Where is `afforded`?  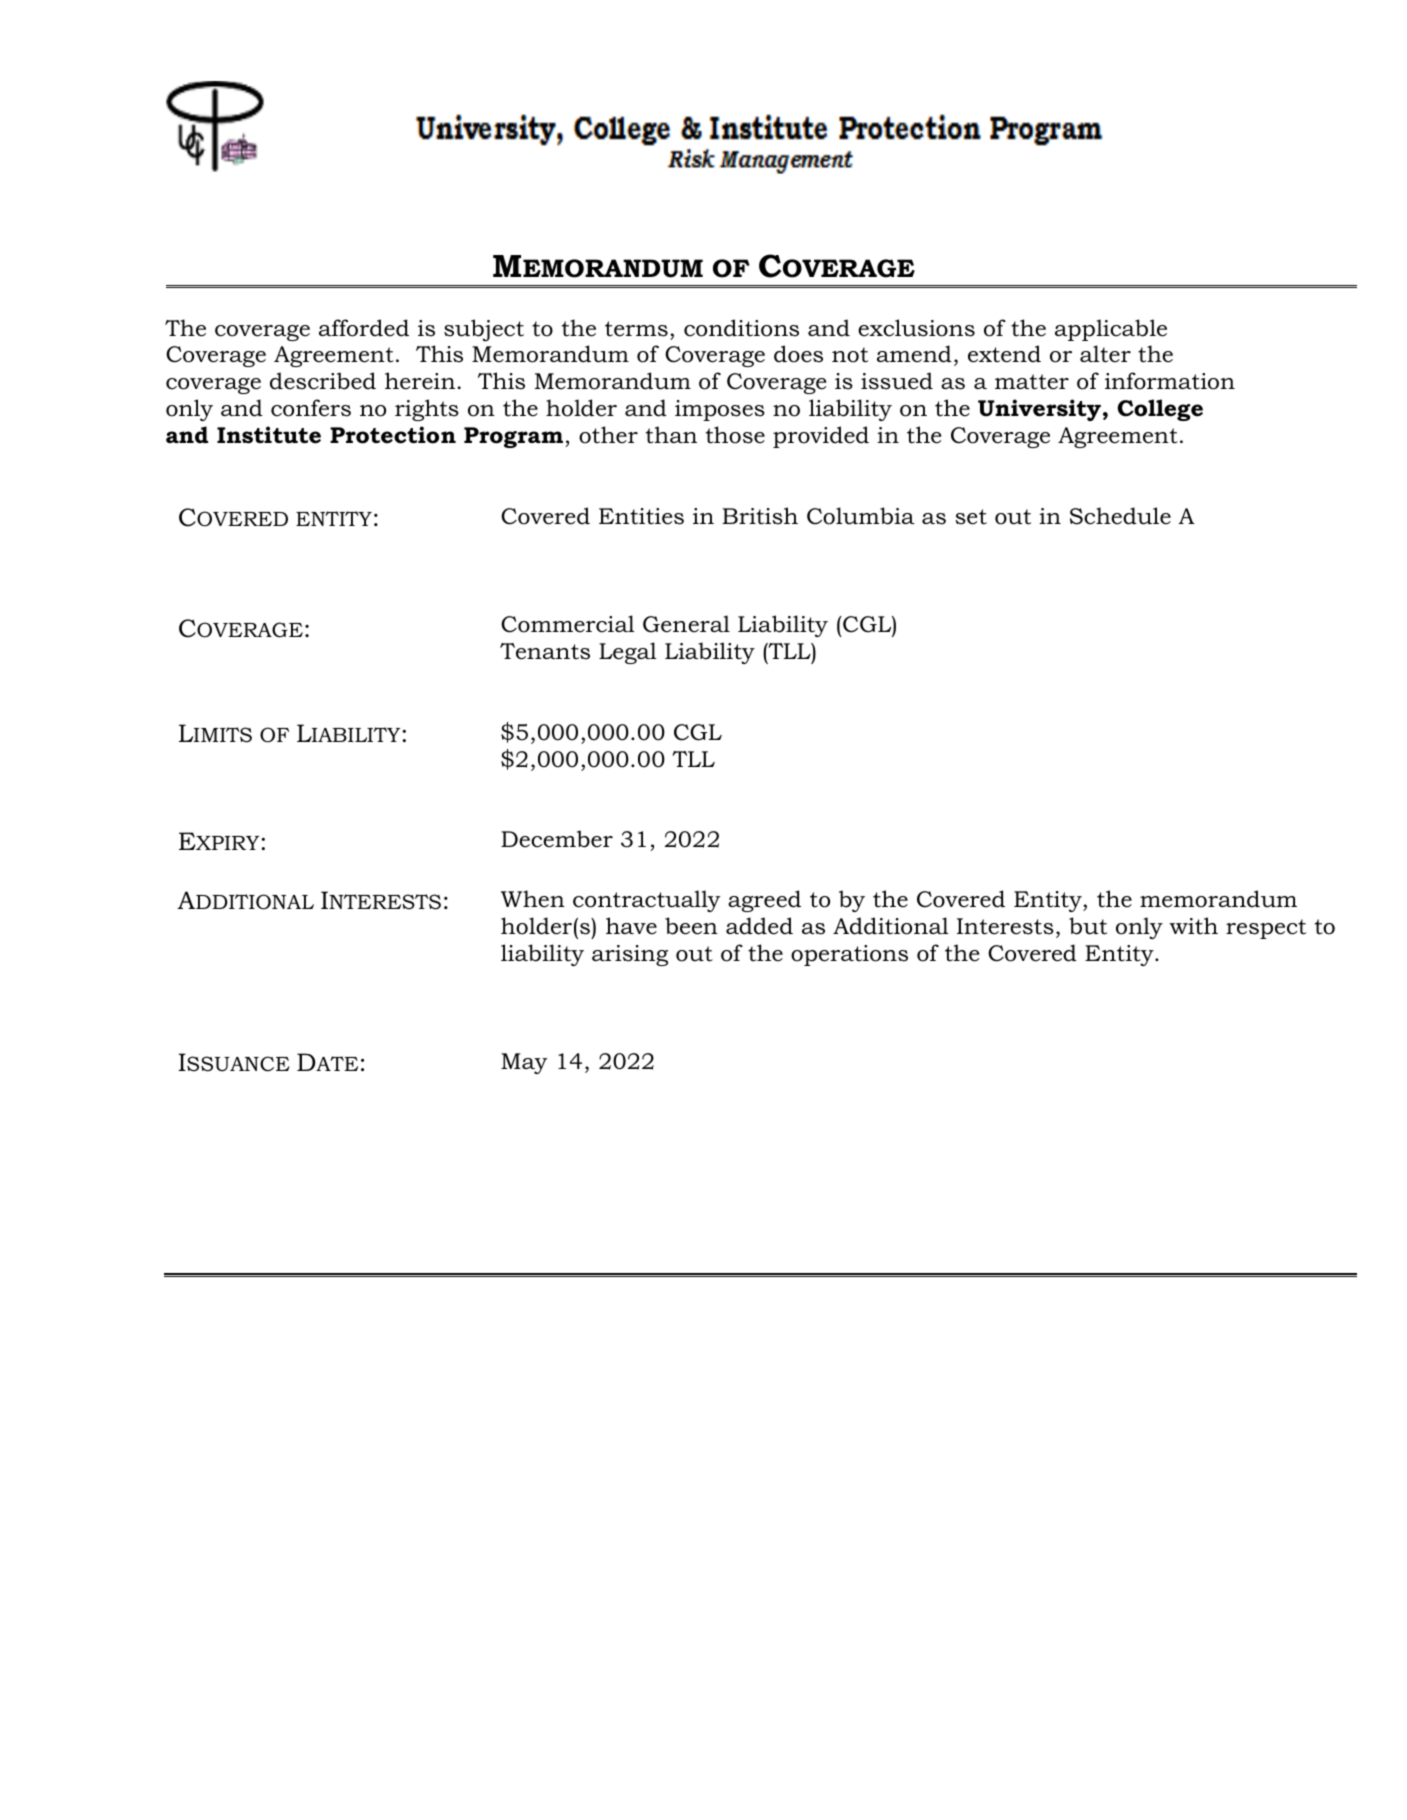 afforded is located at coordinates (364, 328).
